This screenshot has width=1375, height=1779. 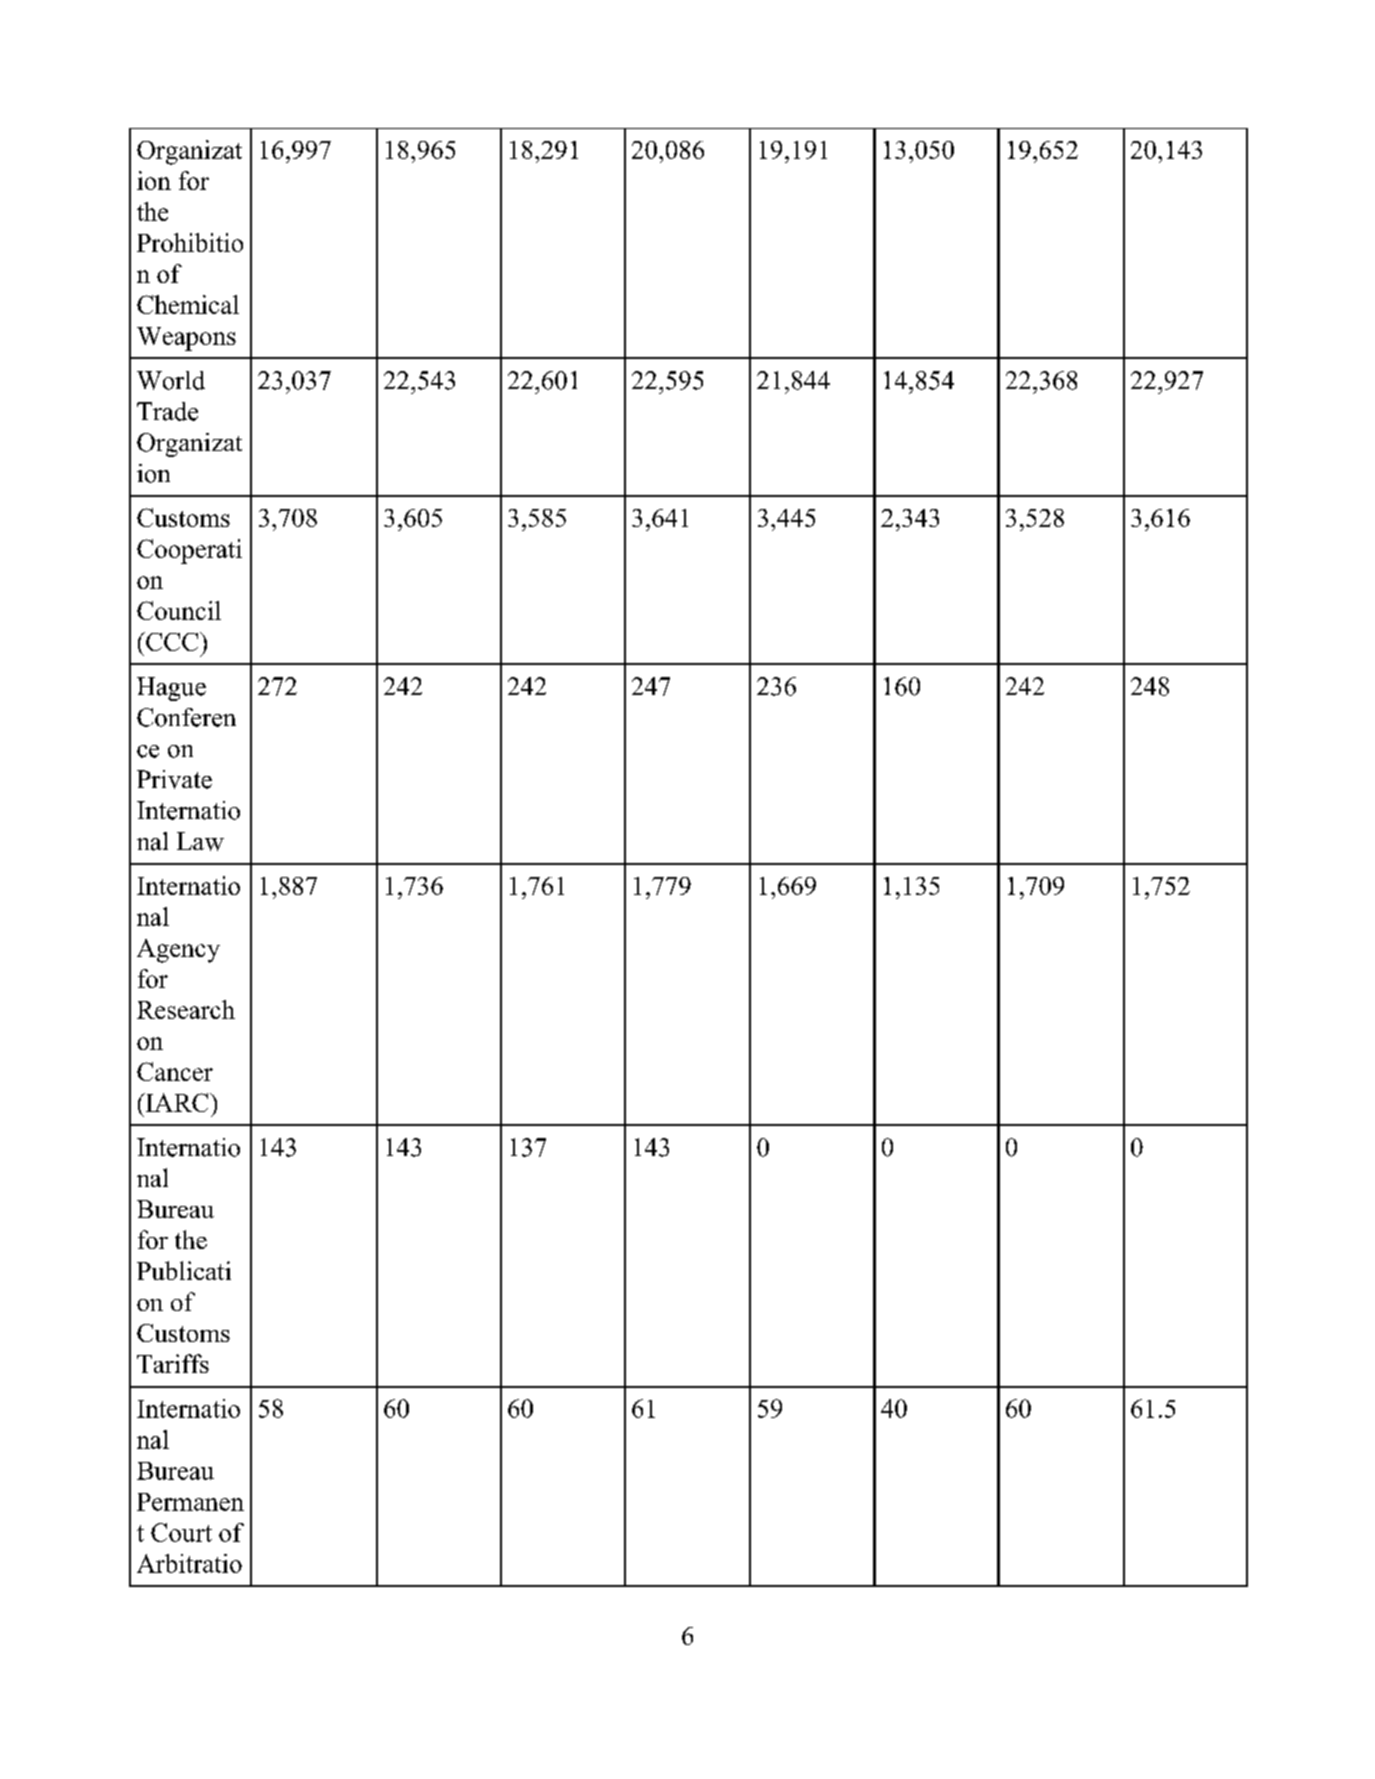 What do you see at coordinates (179, 610) in the screenshot?
I see `Council` at bounding box center [179, 610].
